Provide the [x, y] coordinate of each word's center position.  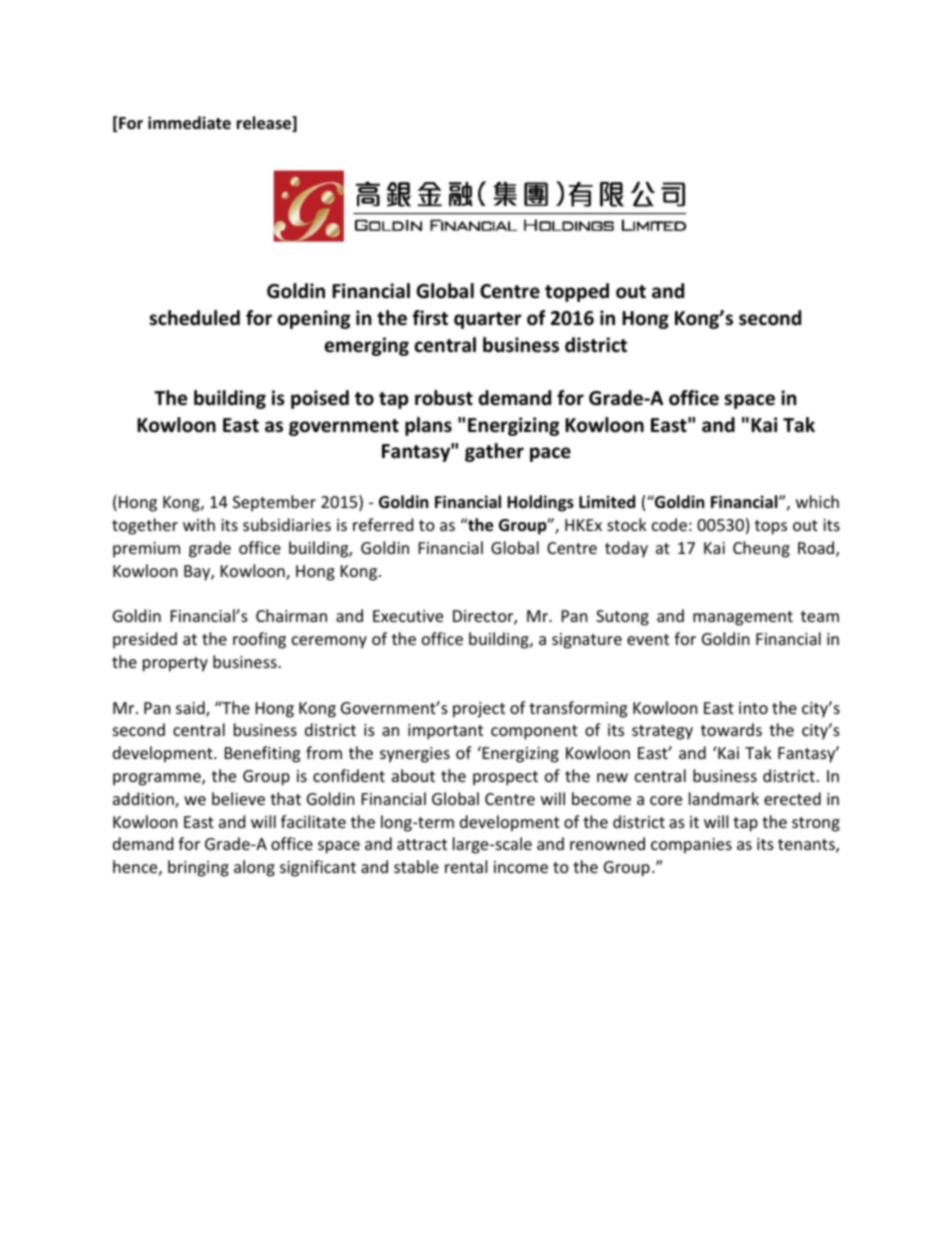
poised [320, 399]
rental [466, 866]
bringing [198, 868]
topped [577, 292]
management [743, 618]
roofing [259, 640]
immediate [189, 123]
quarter [487, 320]
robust [444, 398]
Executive [408, 616]
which [817, 501]
